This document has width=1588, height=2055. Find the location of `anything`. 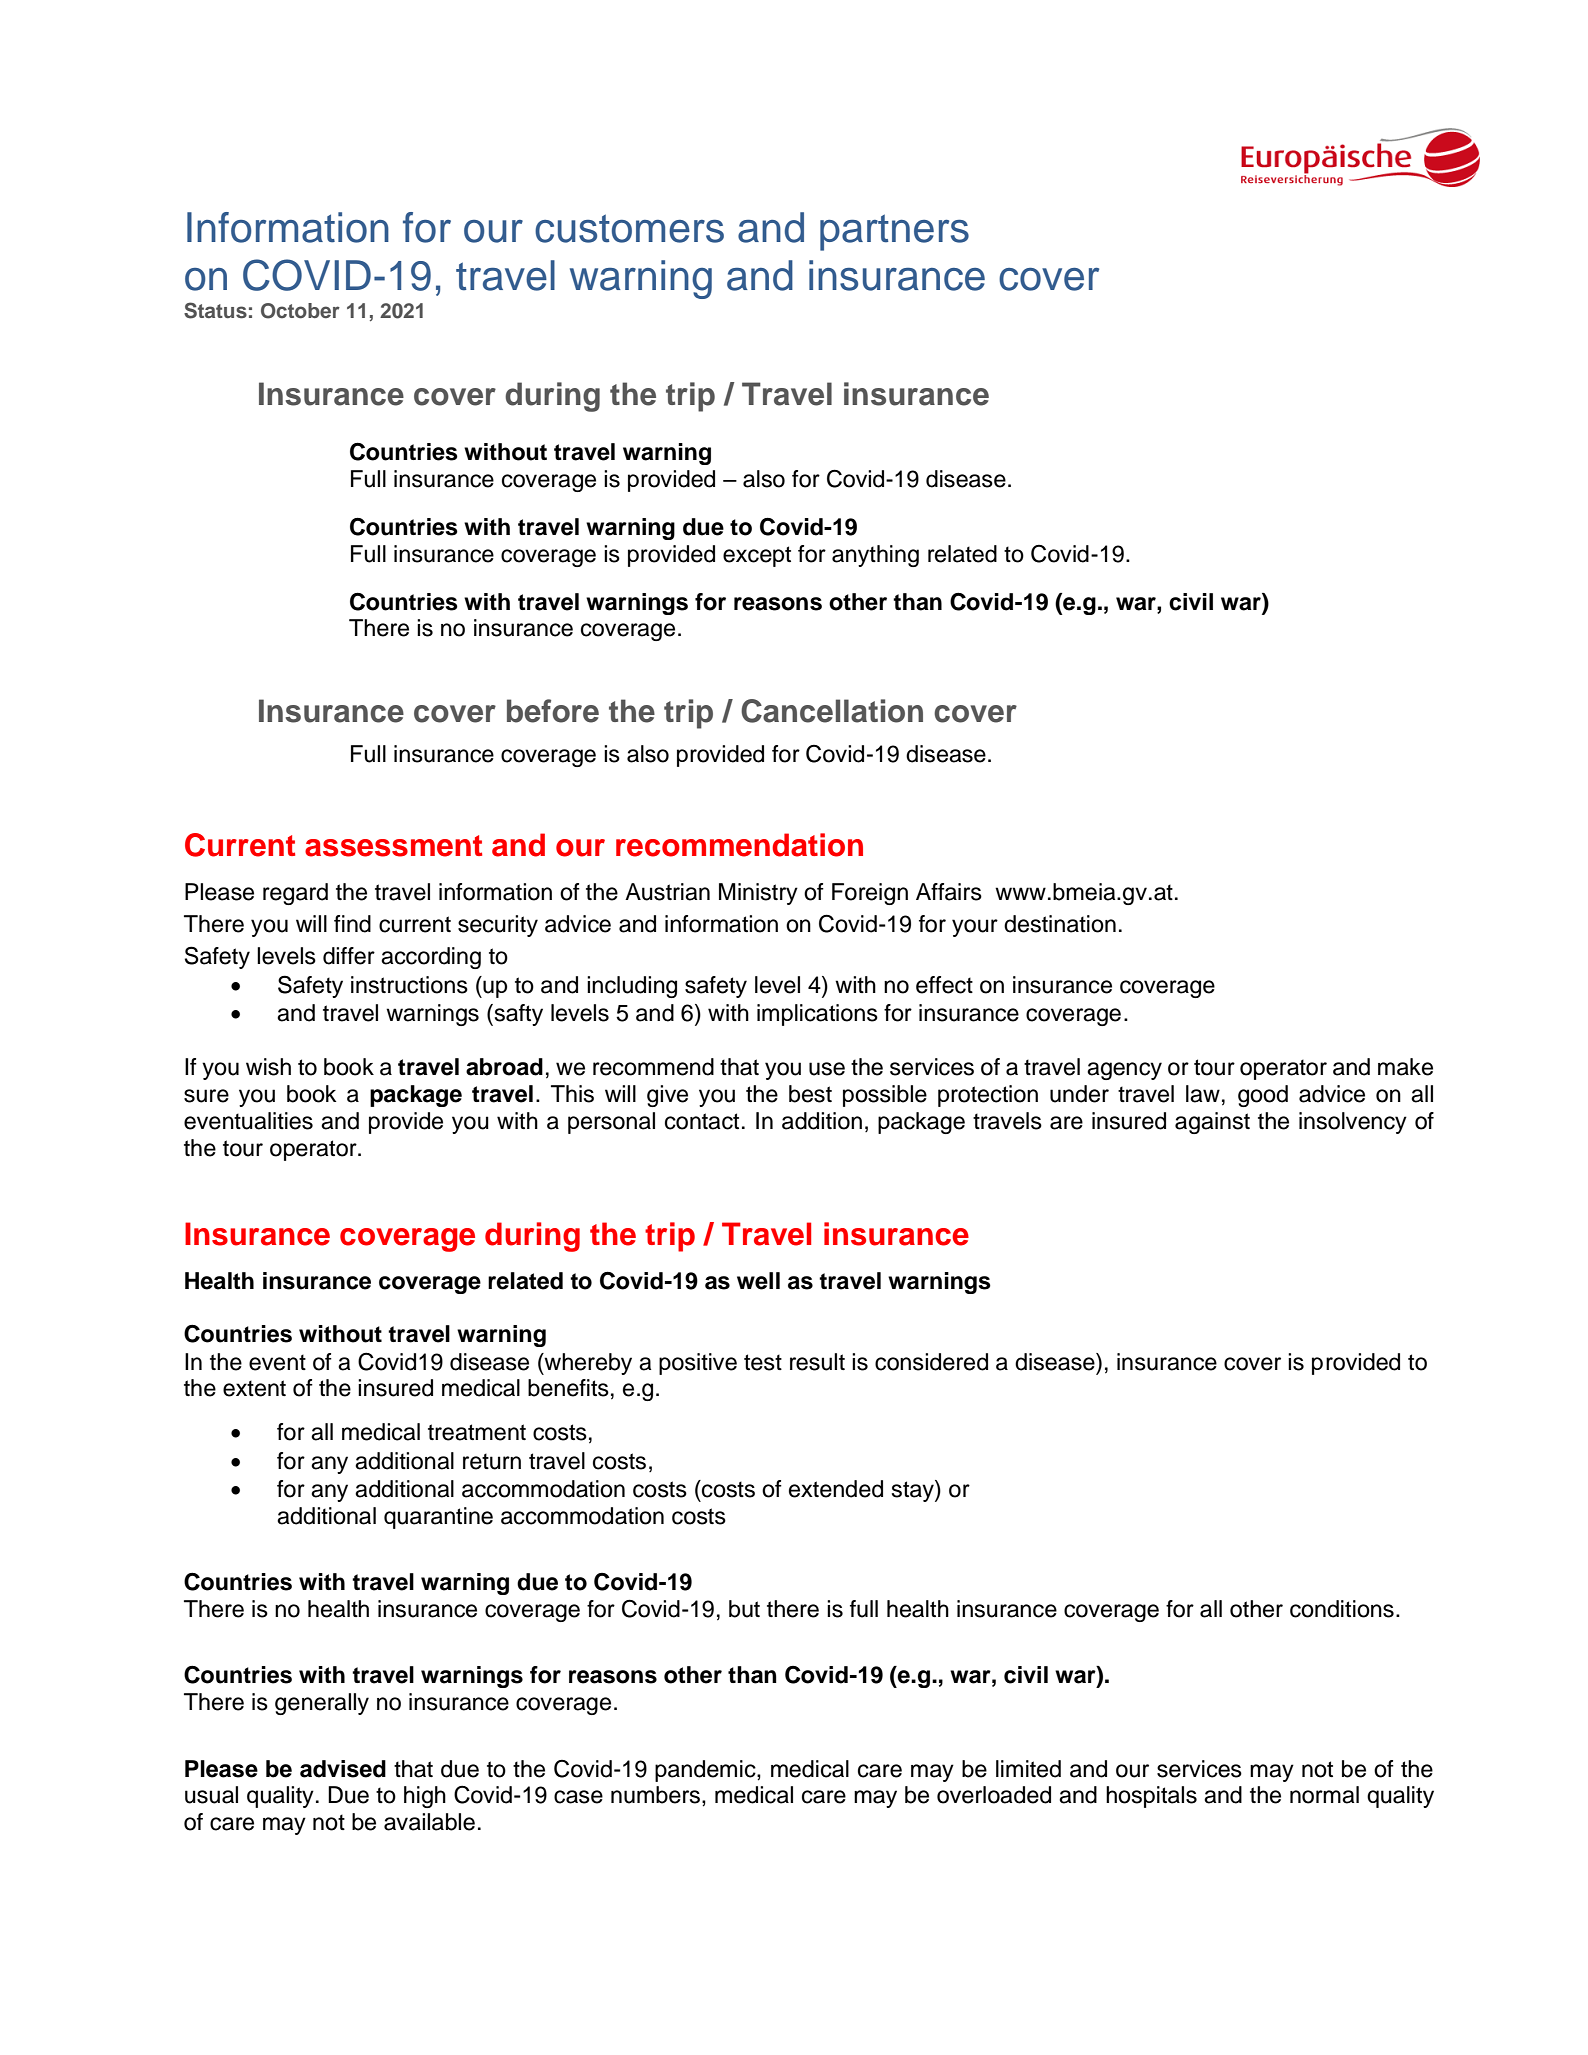

anything is located at coordinates (875, 556).
